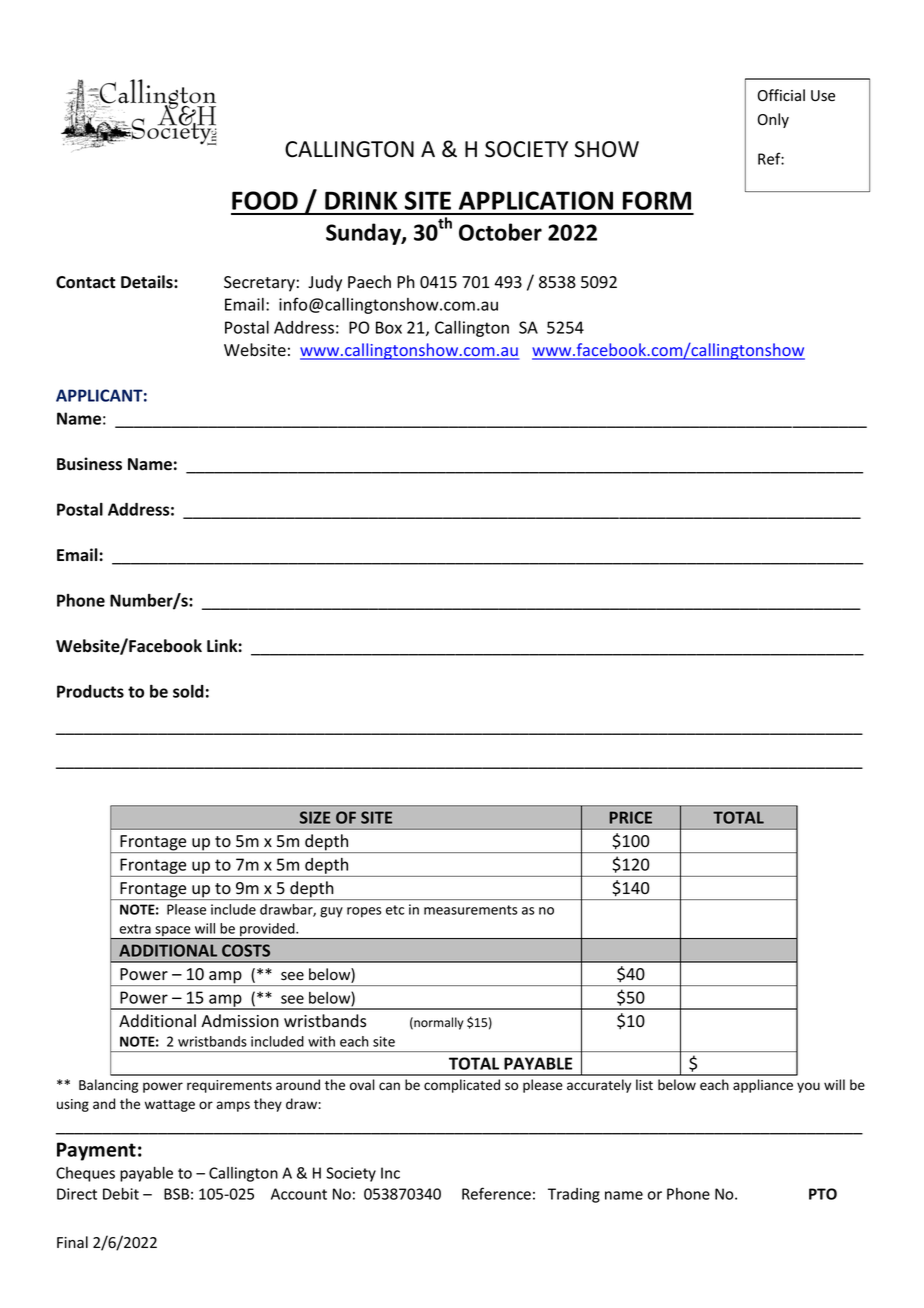 The width and height of the screenshot is (924, 1308). Describe the element at coordinates (188, 691) in the screenshot. I see `sold` at that location.
